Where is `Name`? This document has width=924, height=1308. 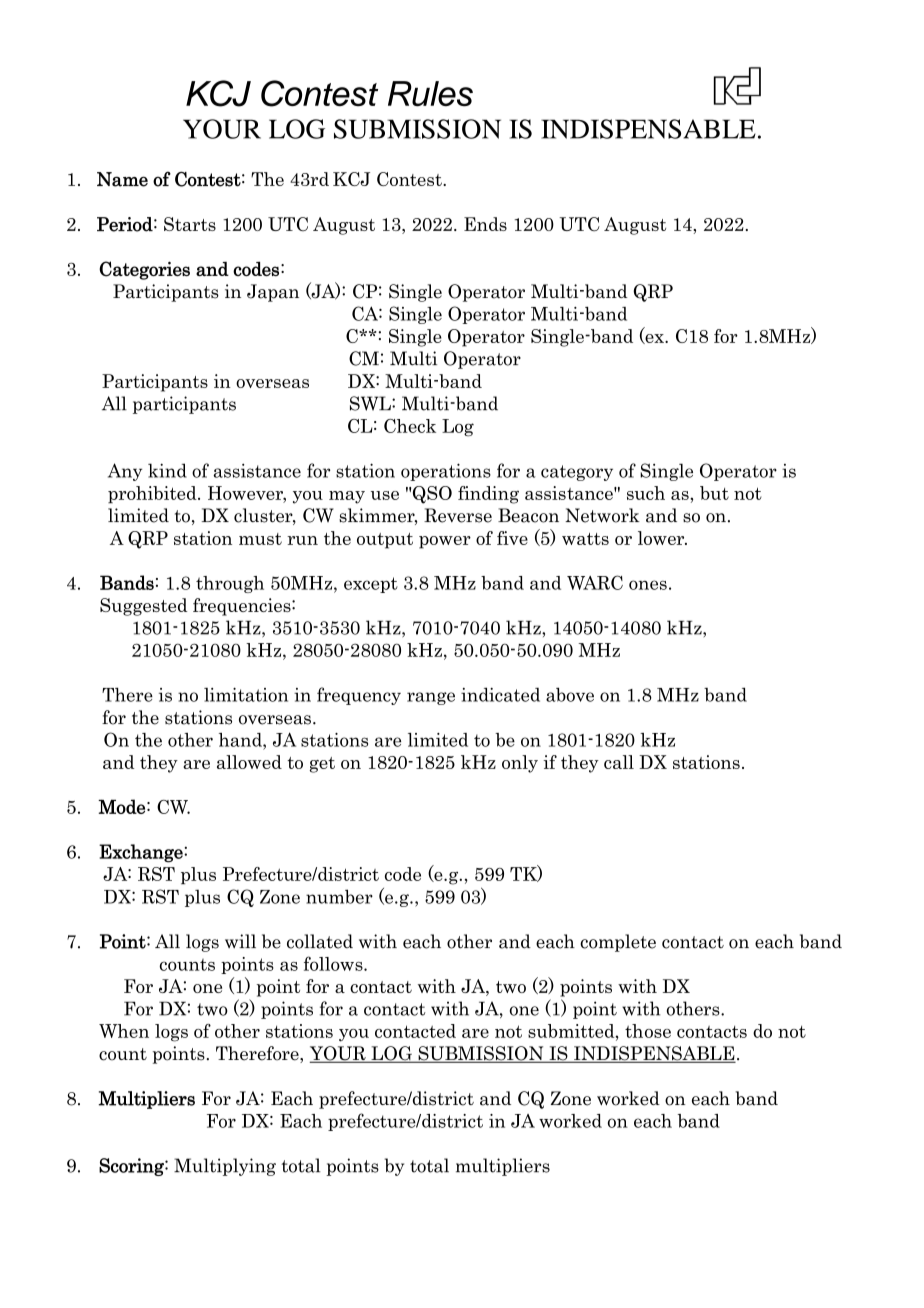
Name is located at coordinates (122, 179).
